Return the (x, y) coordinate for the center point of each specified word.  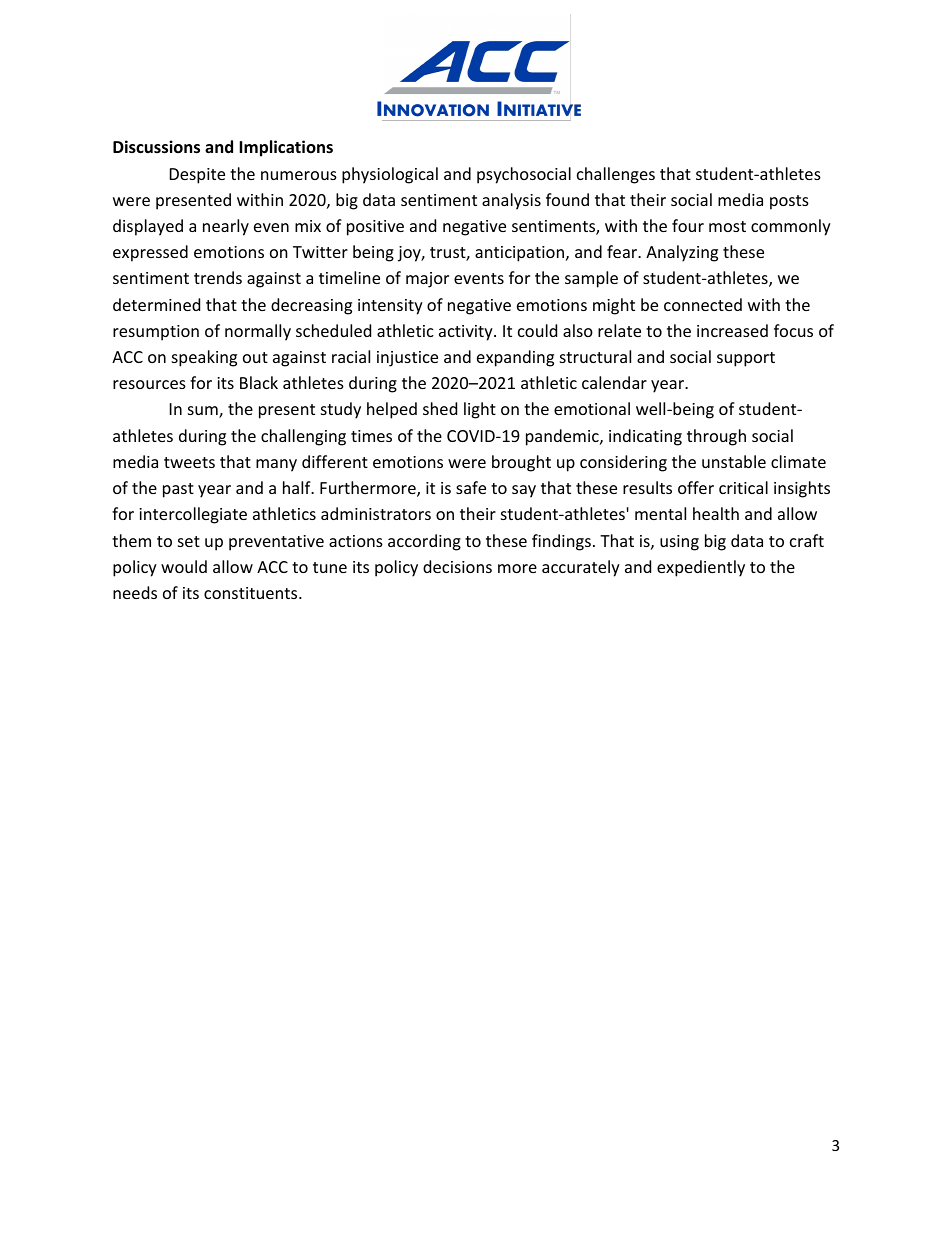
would (184, 566)
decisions (457, 566)
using (679, 543)
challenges (616, 175)
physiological (390, 175)
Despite (197, 176)
